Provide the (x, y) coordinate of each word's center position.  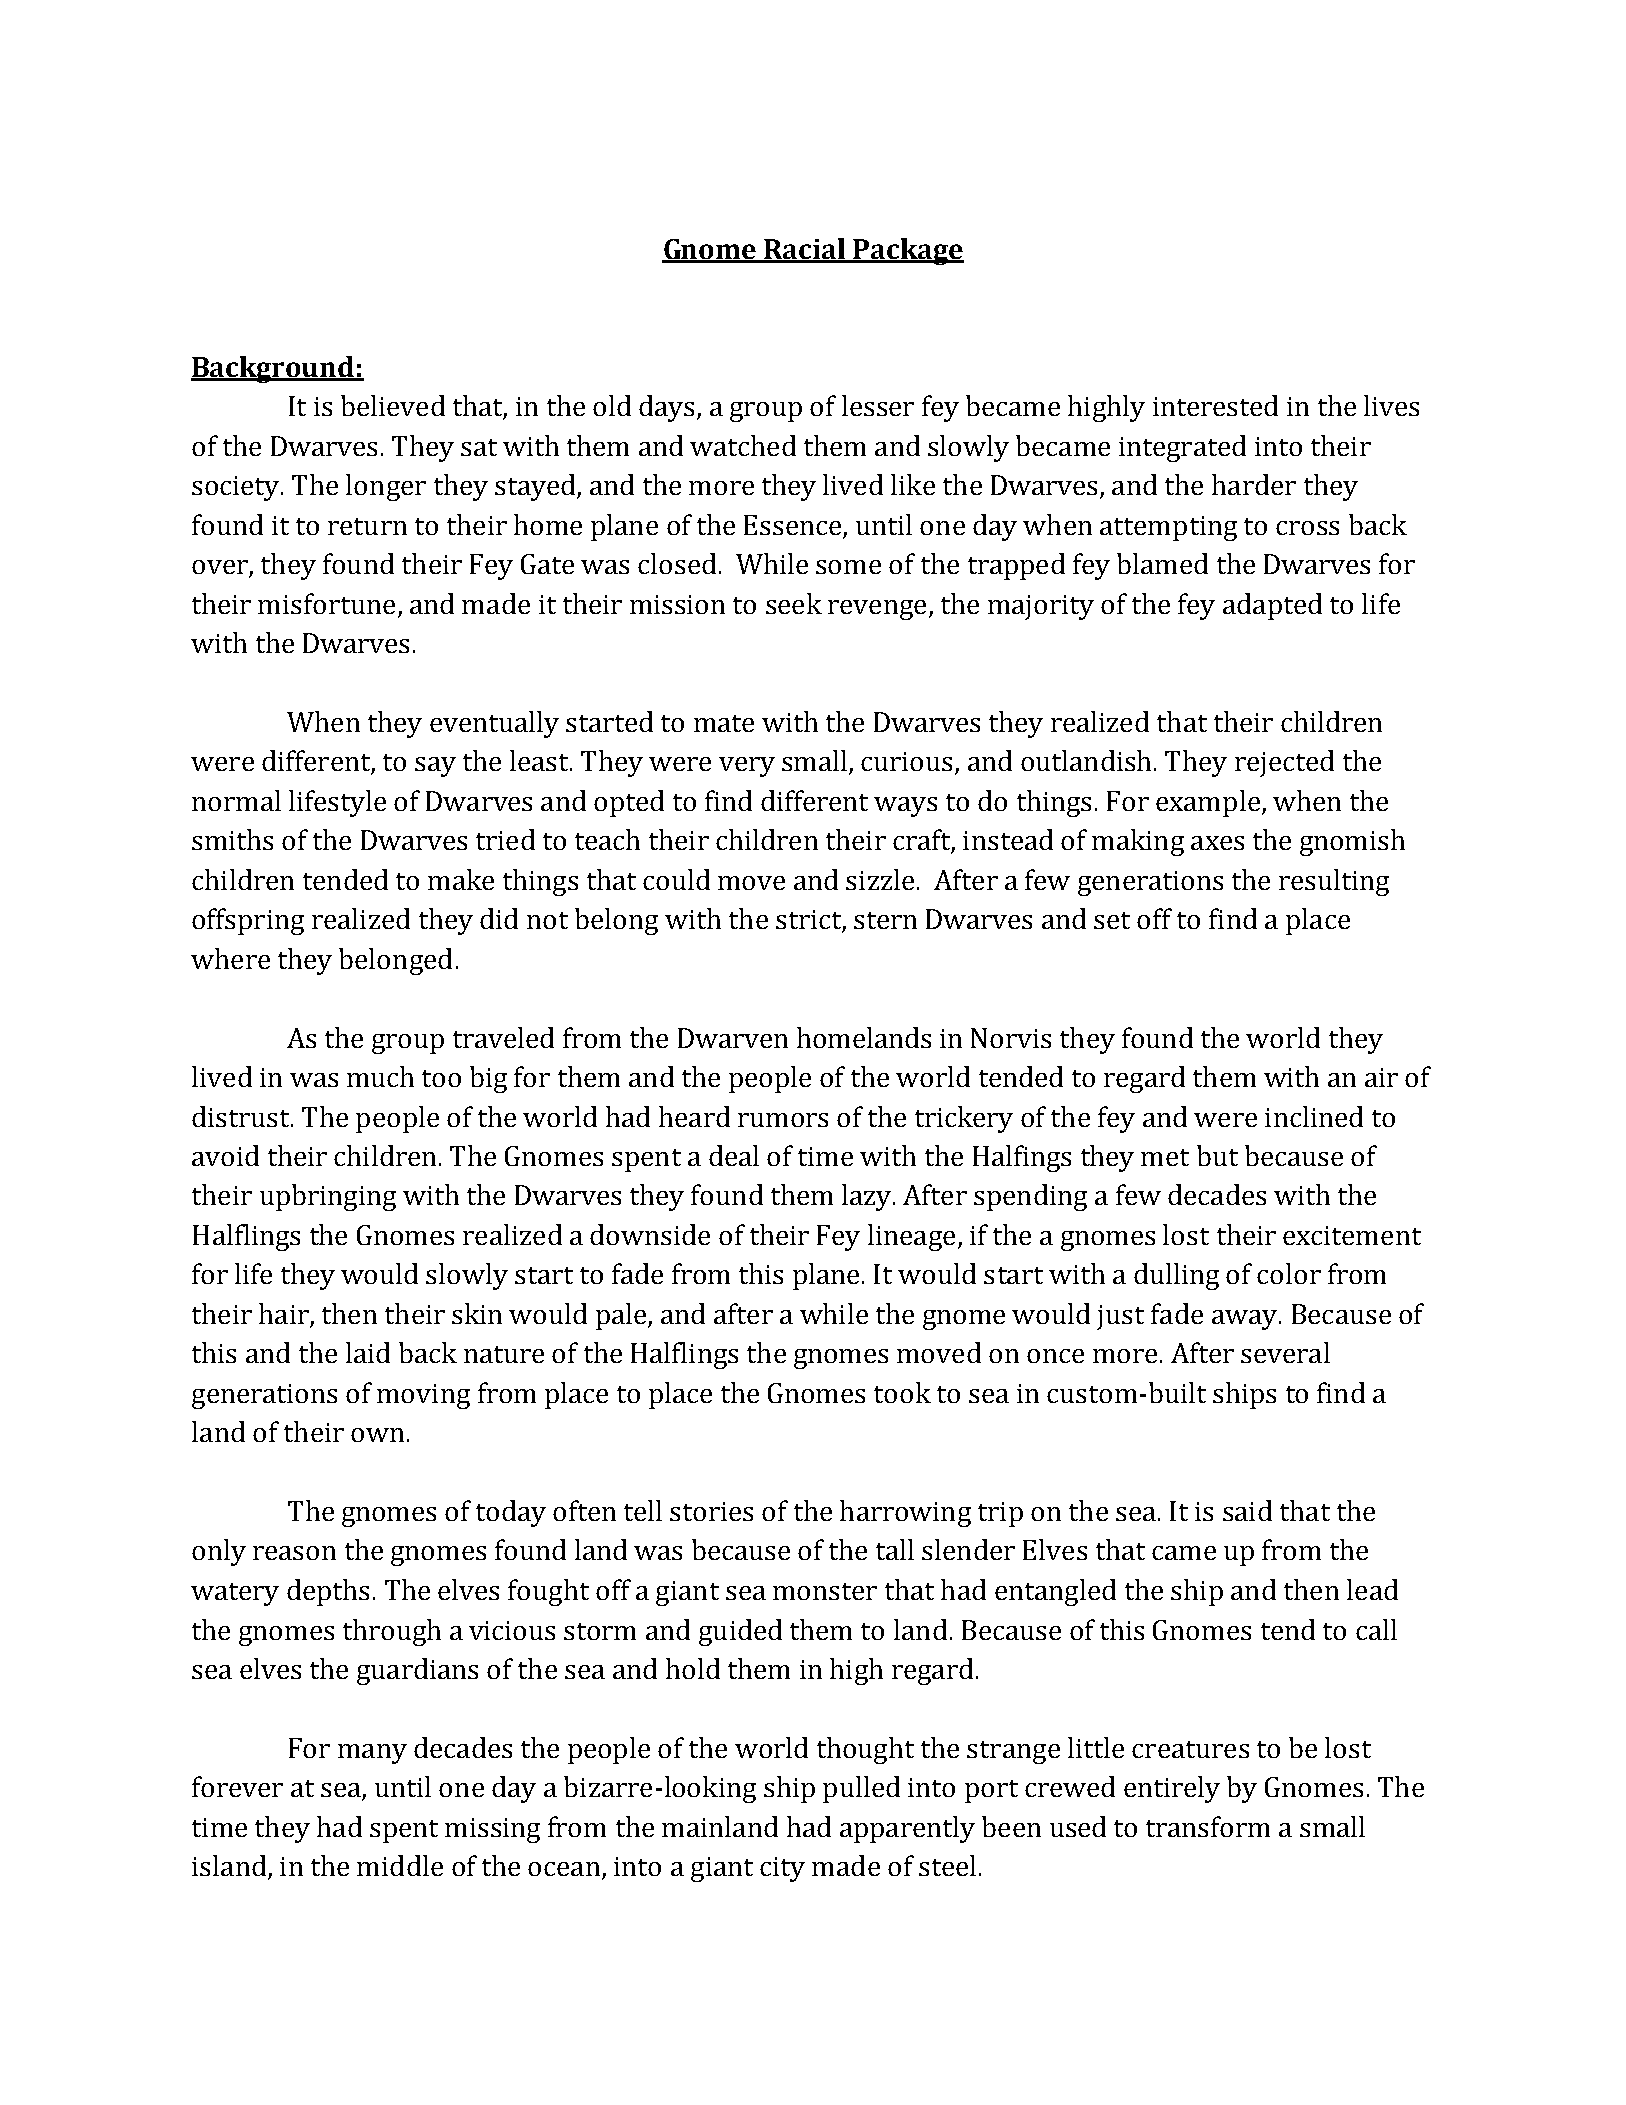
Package (908, 251)
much (380, 1076)
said (1247, 1510)
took (902, 1392)
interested (1215, 405)
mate (724, 723)
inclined (1314, 1116)
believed (393, 405)
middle (400, 1865)
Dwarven (733, 1038)
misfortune (326, 603)
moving (423, 1396)
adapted (1272, 606)
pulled (861, 1789)
